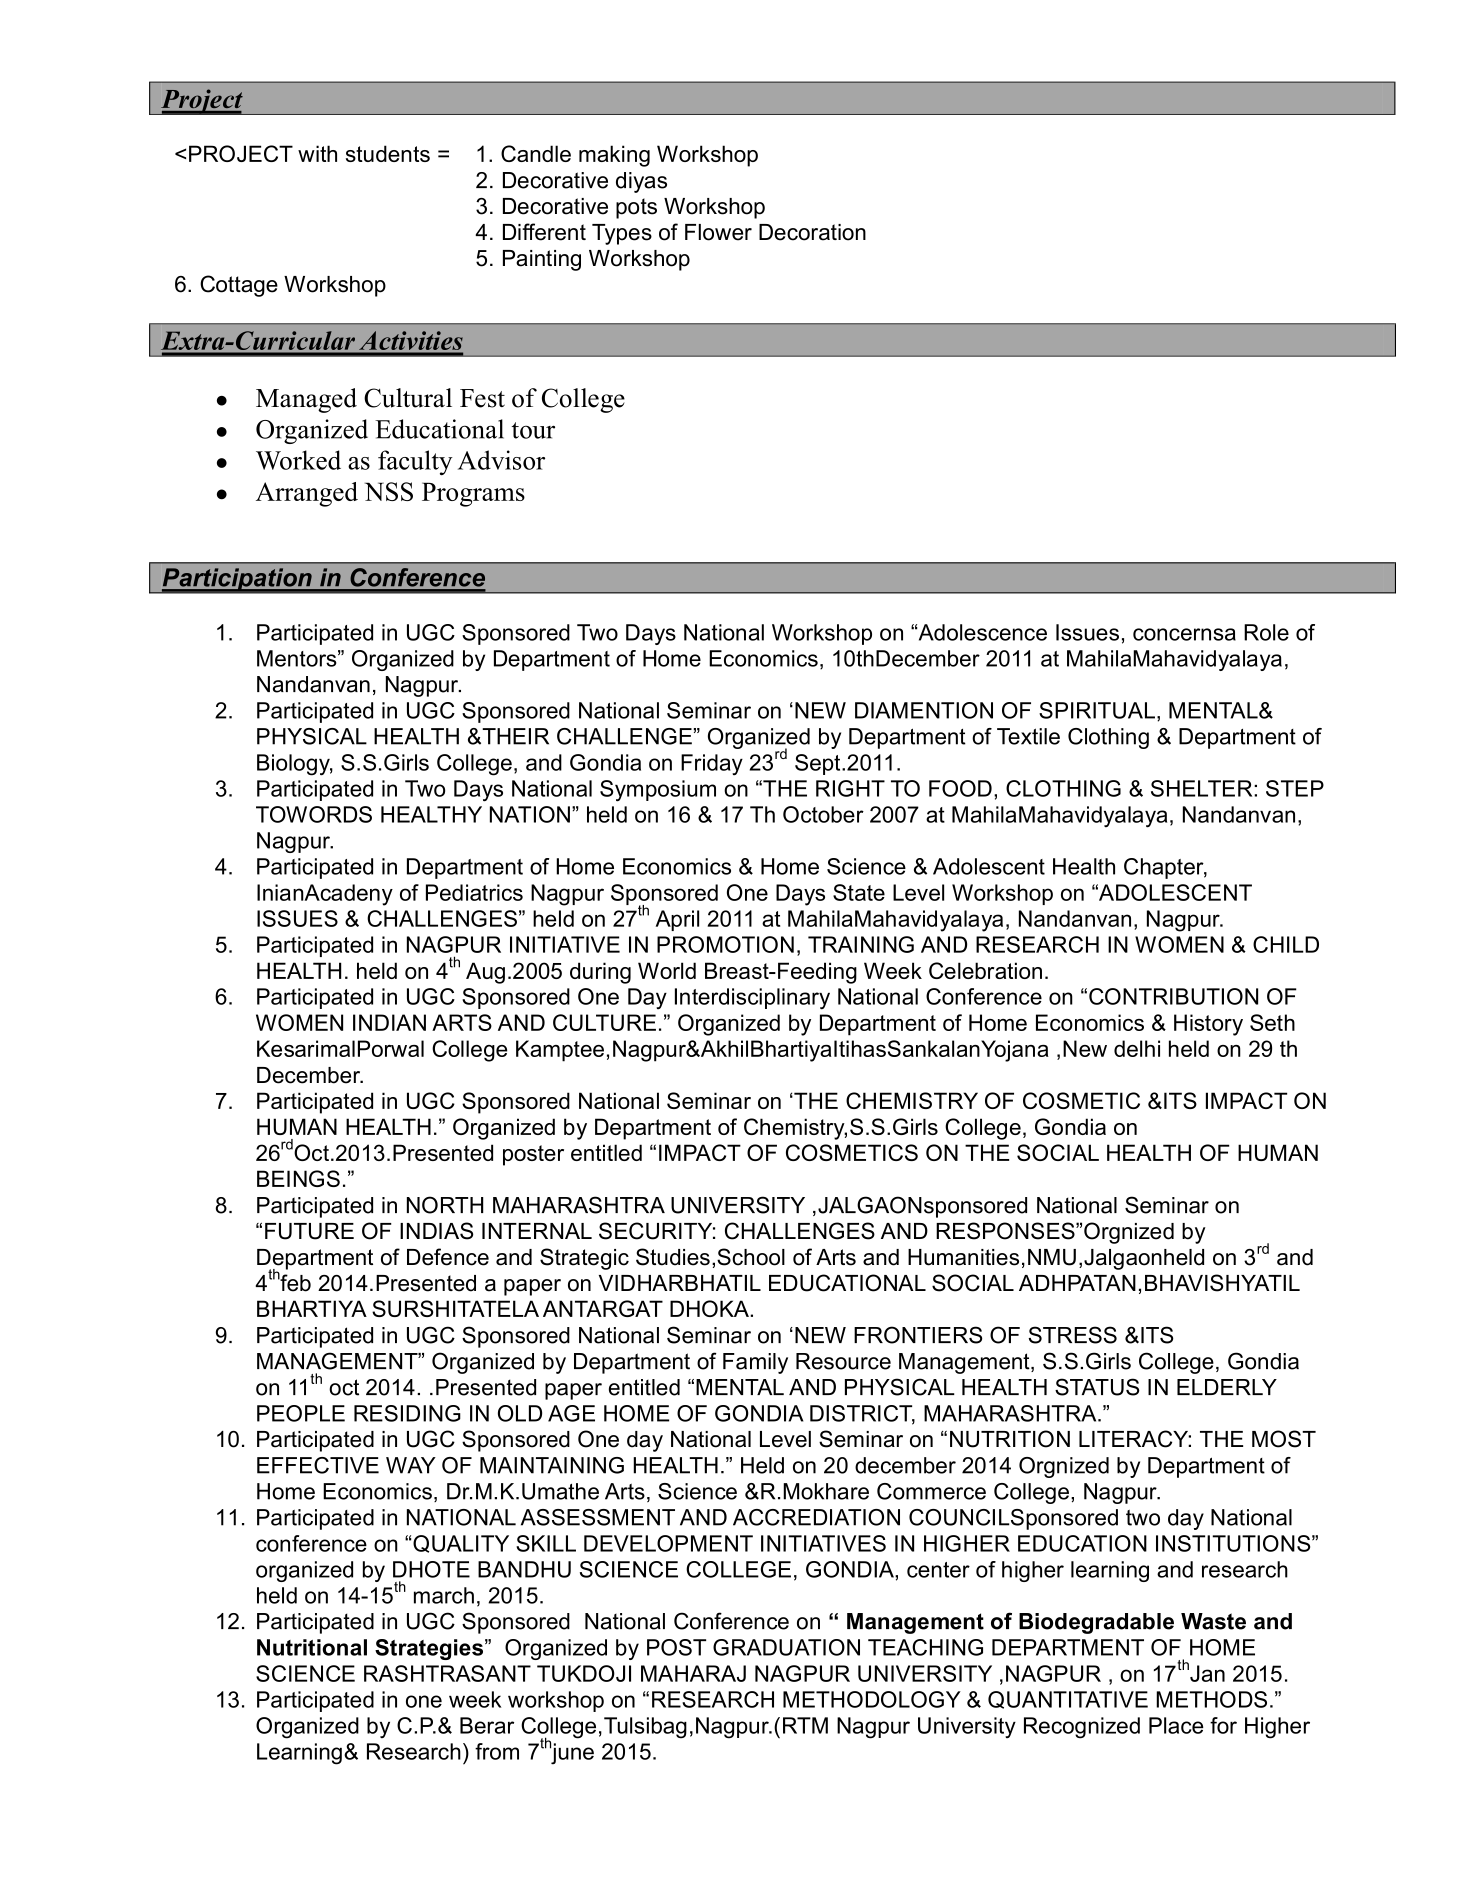  I want to click on students, so click(388, 153).
